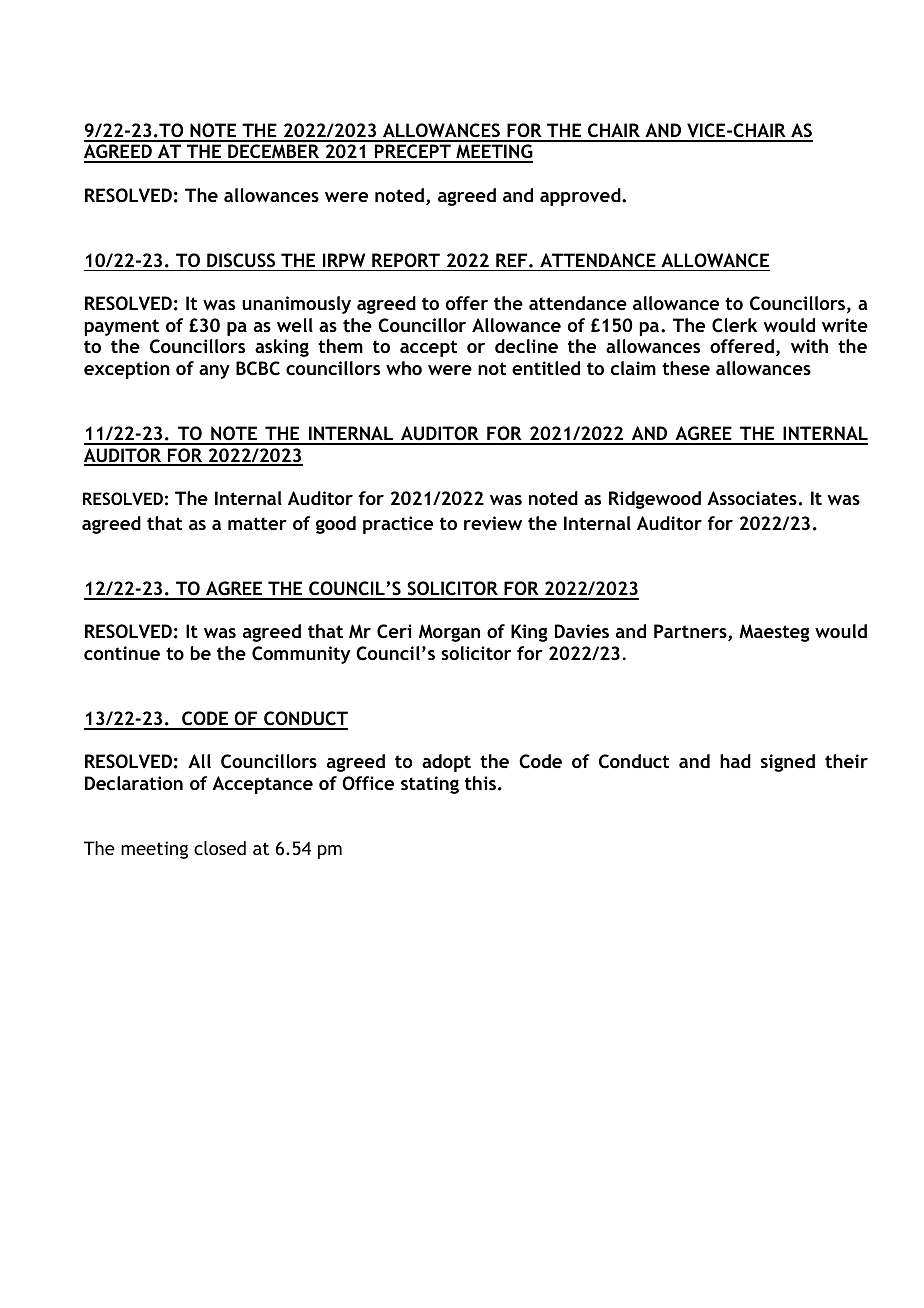  I want to click on any, so click(214, 372).
